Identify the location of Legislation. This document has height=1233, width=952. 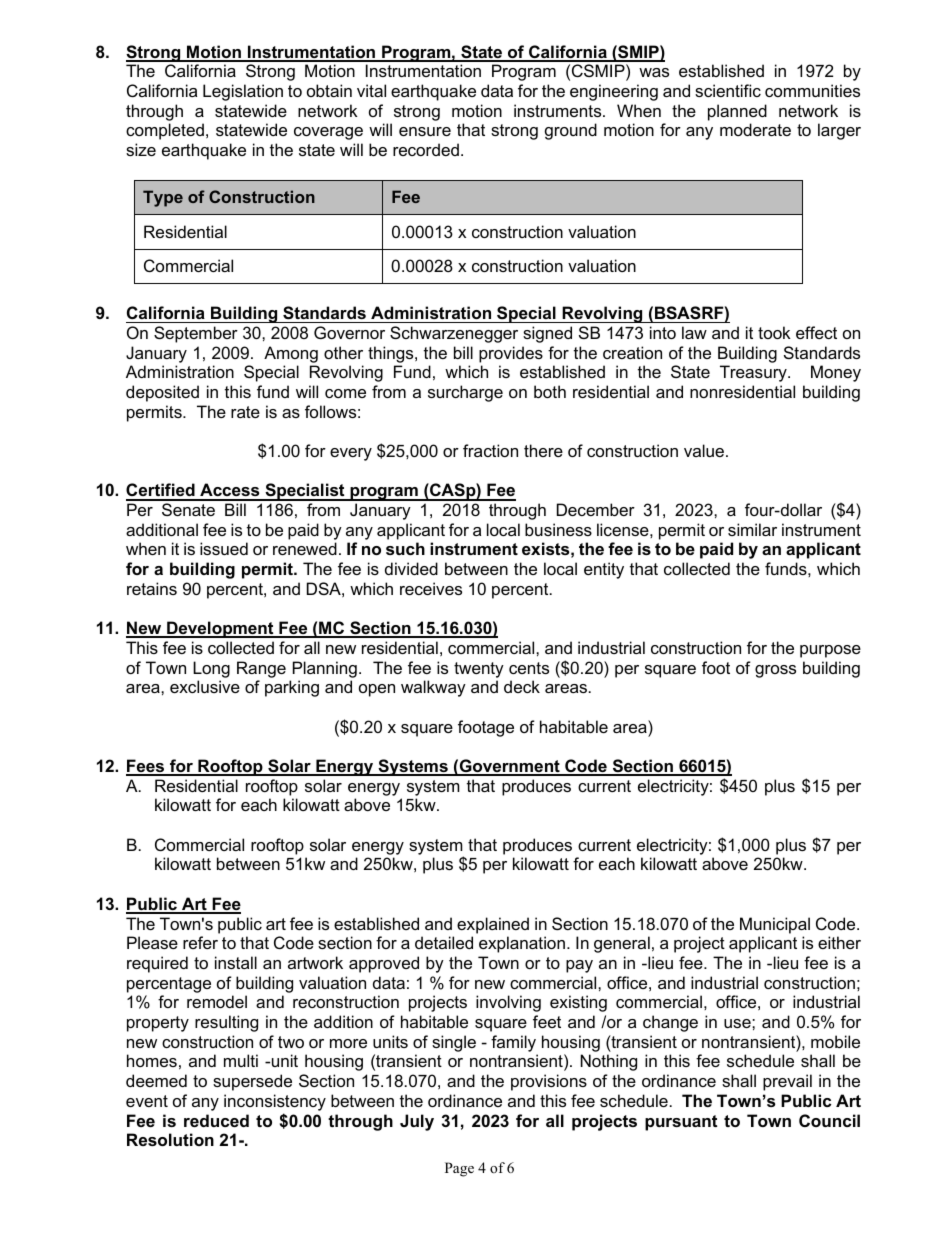
(243, 92).
